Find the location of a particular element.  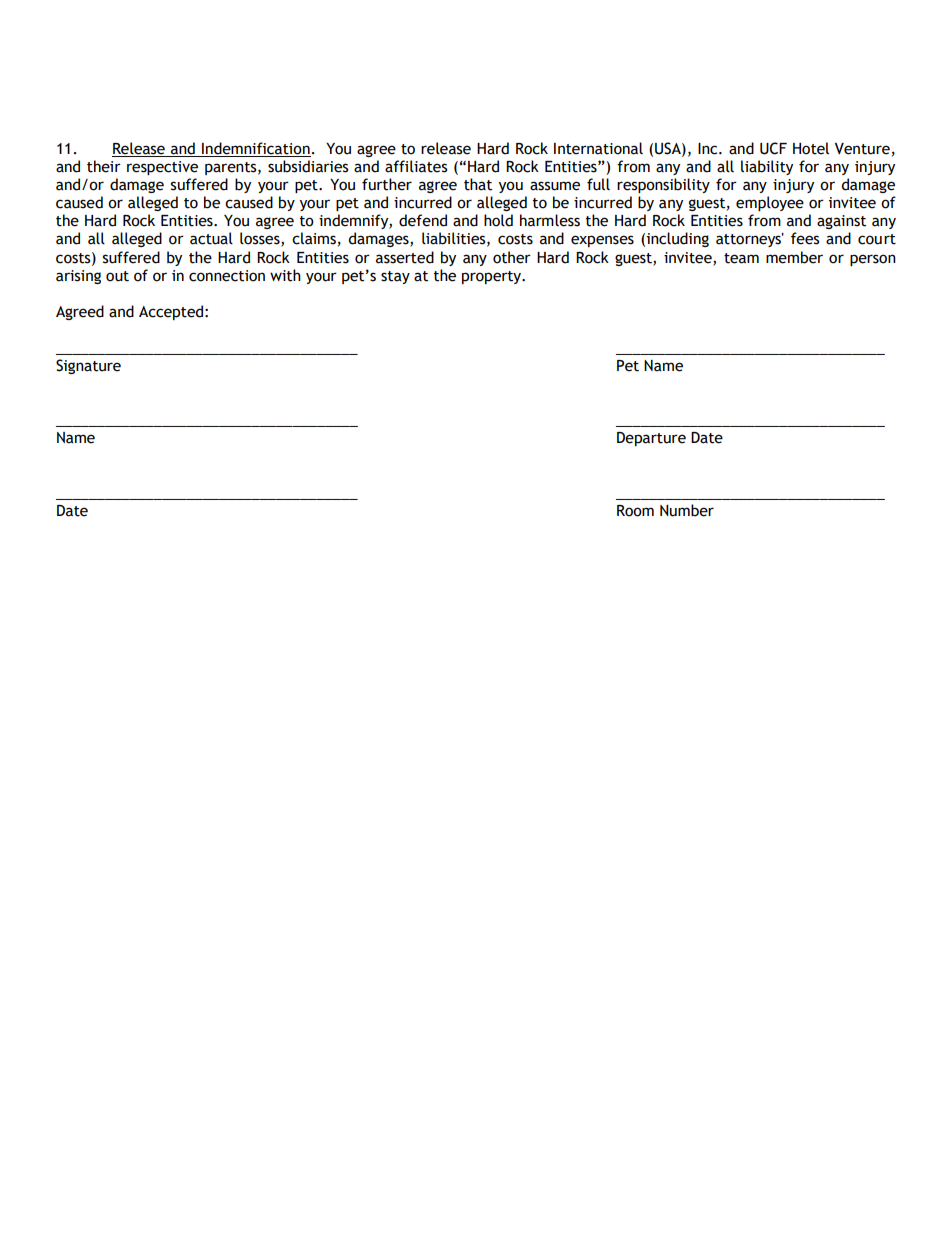

liability is located at coordinates (767, 167).
